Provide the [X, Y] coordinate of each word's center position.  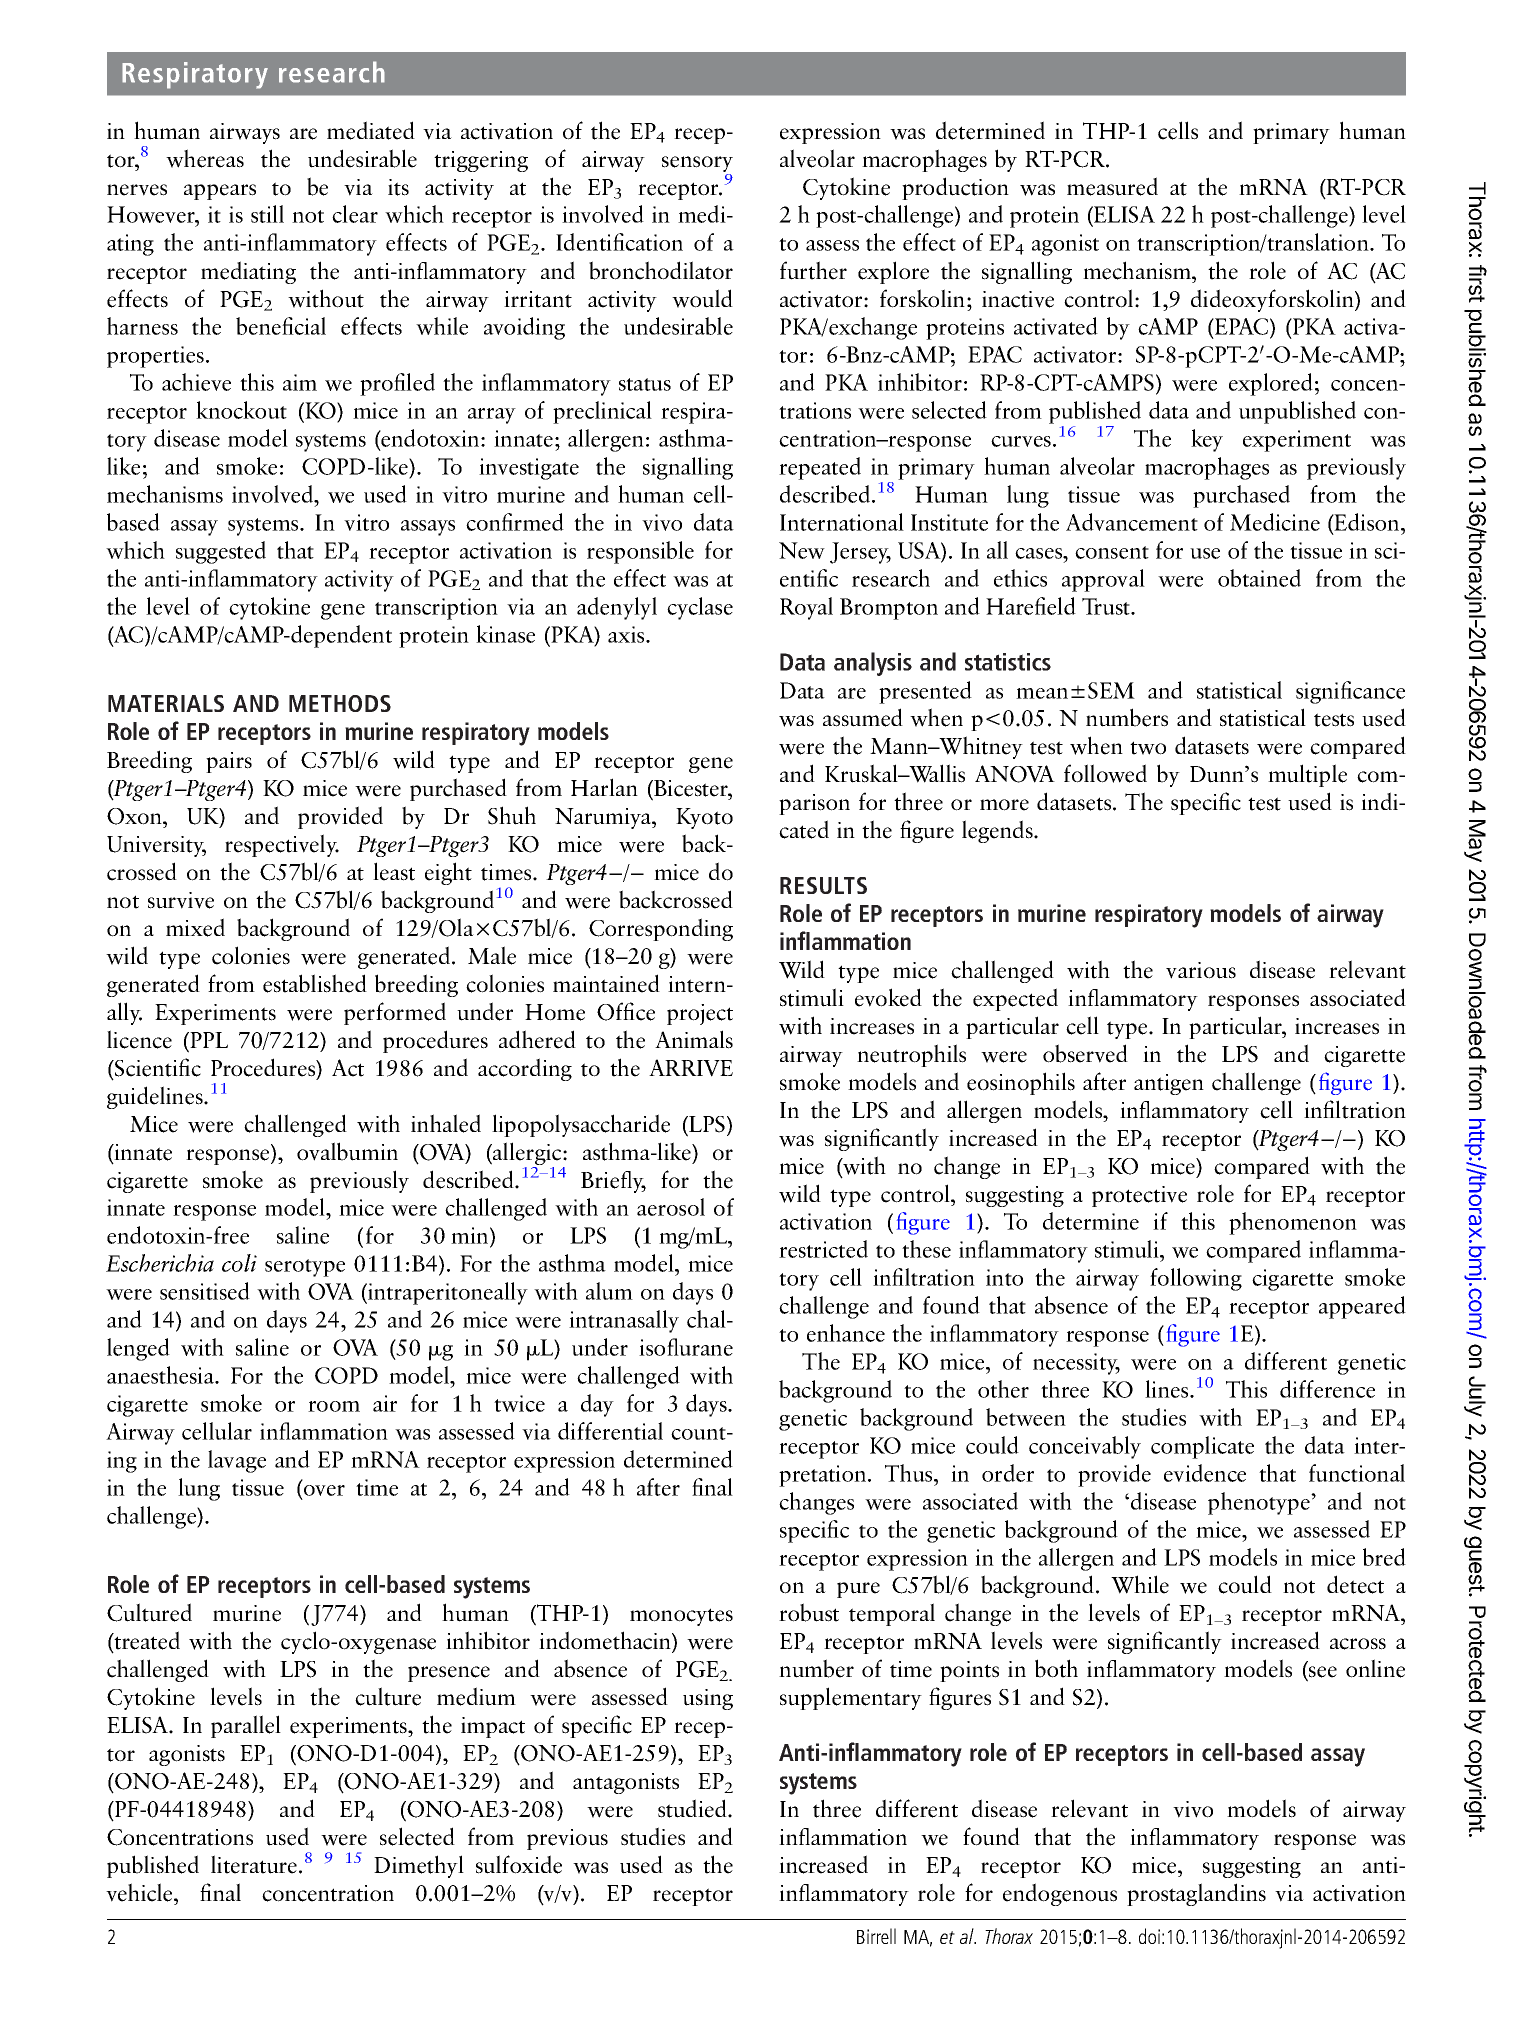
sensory [697, 165]
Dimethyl [419, 1866]
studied [693, 1808]
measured [1112, 186]
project [700, 1014]
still [267, 214]
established [315, 983]
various [1201, 970]
